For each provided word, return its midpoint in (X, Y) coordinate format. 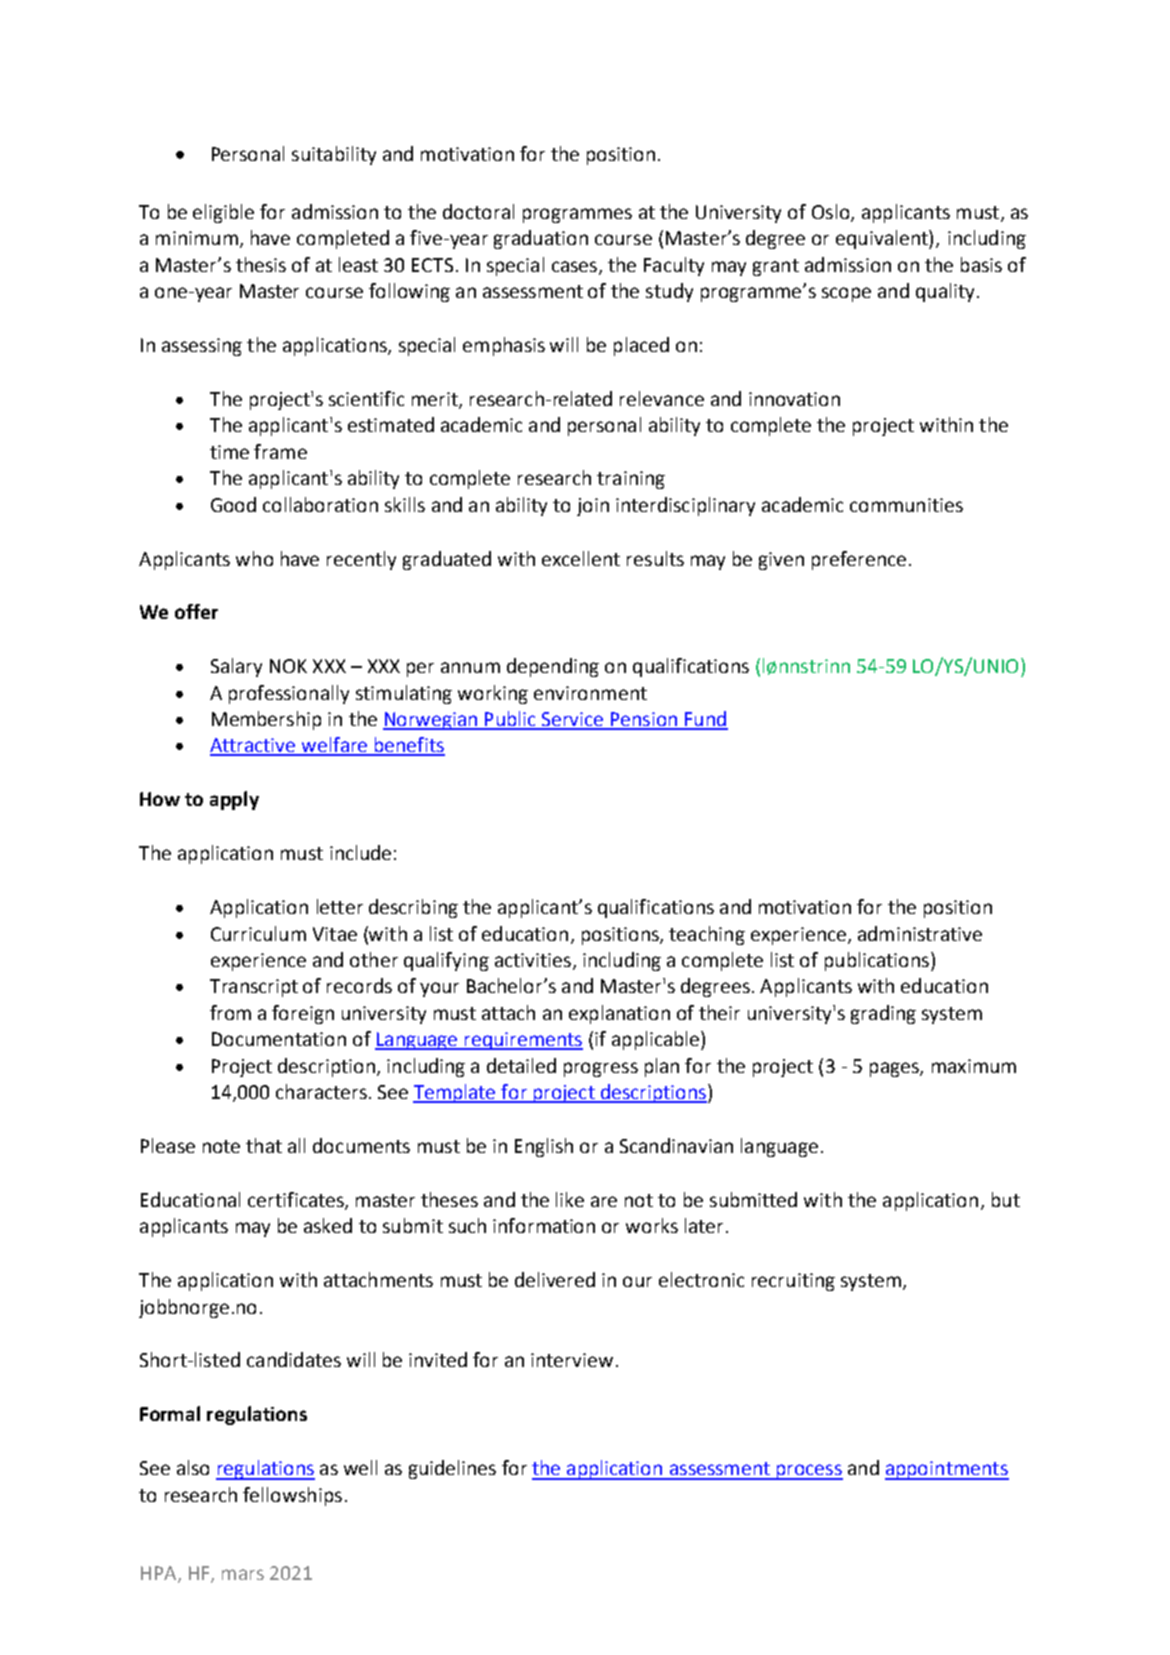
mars (243, 1574)
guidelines (452, 1469)
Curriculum (258, 933)
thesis (261, 264)
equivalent (883, 239)
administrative (920, 933)
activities (533, 960)
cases (576, 267)
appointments (947, 1470)
